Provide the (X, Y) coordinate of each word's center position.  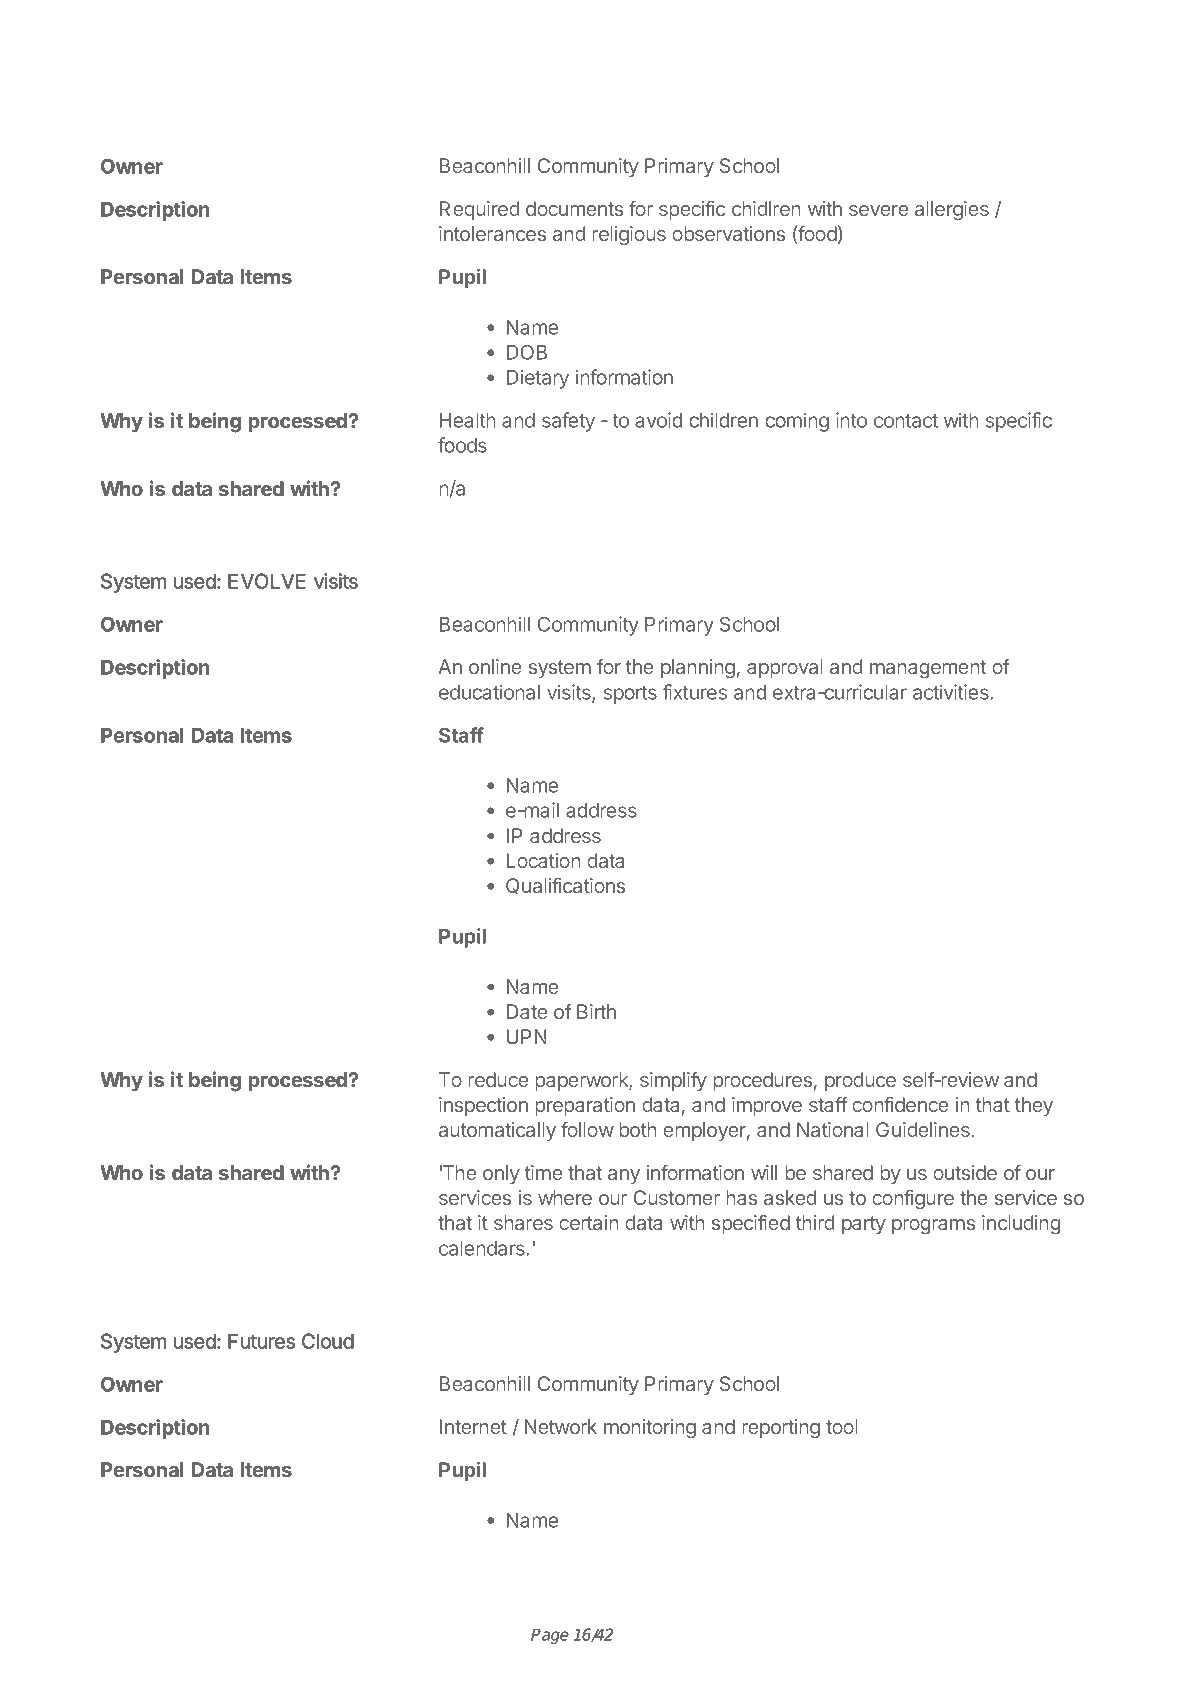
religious (629, 235)
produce (860, 1081)
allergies (952, 210)
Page (550, 1636)
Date (527, 1011)
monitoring (650, 1428)
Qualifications (565, 886)
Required (479, 210)
